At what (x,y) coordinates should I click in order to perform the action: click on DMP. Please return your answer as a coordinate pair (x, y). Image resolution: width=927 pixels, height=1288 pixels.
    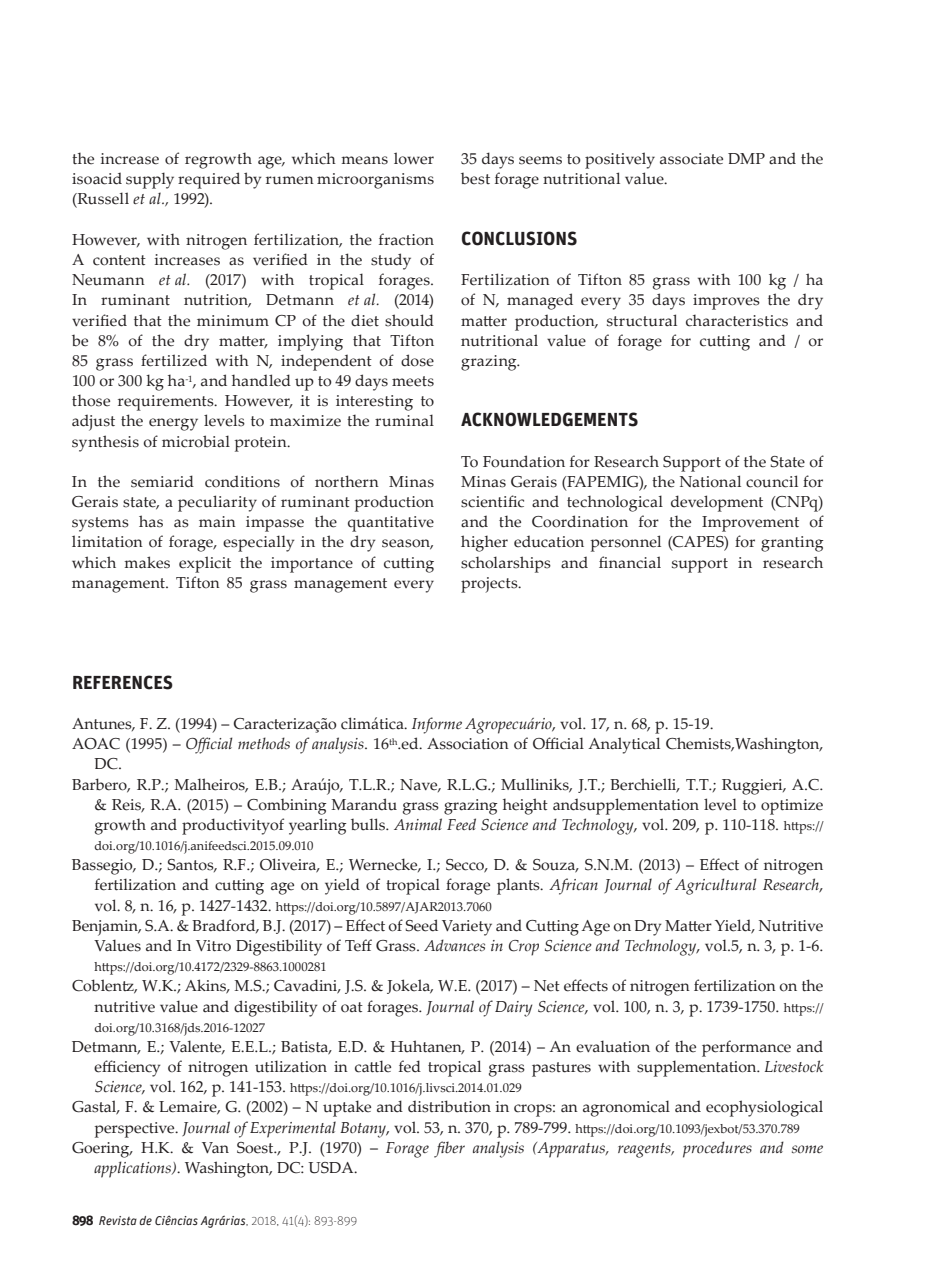
    Looking at the image, I should click on (746, 158).
